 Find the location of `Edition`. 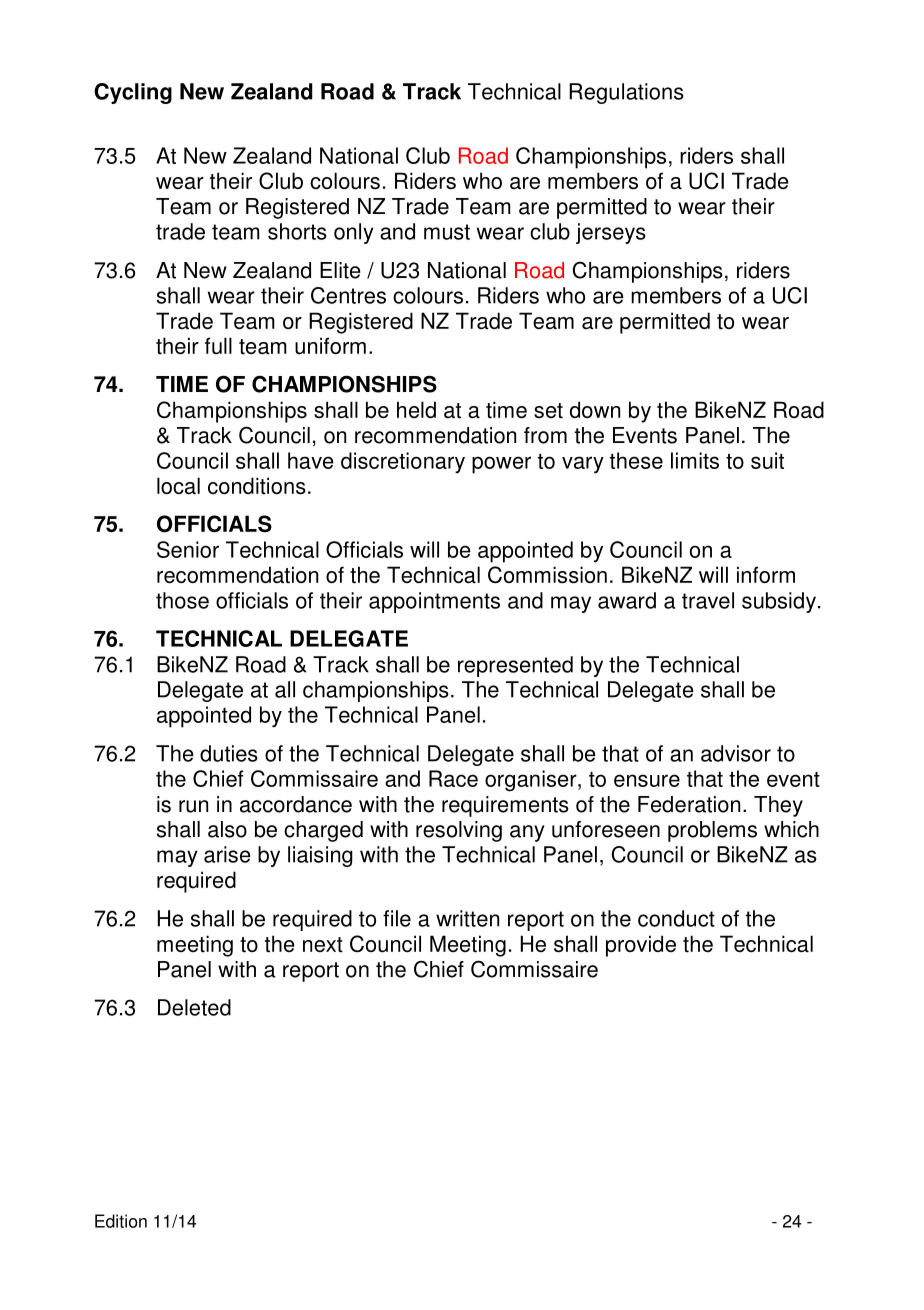

Edition is located at coordinates (121, 1221).
